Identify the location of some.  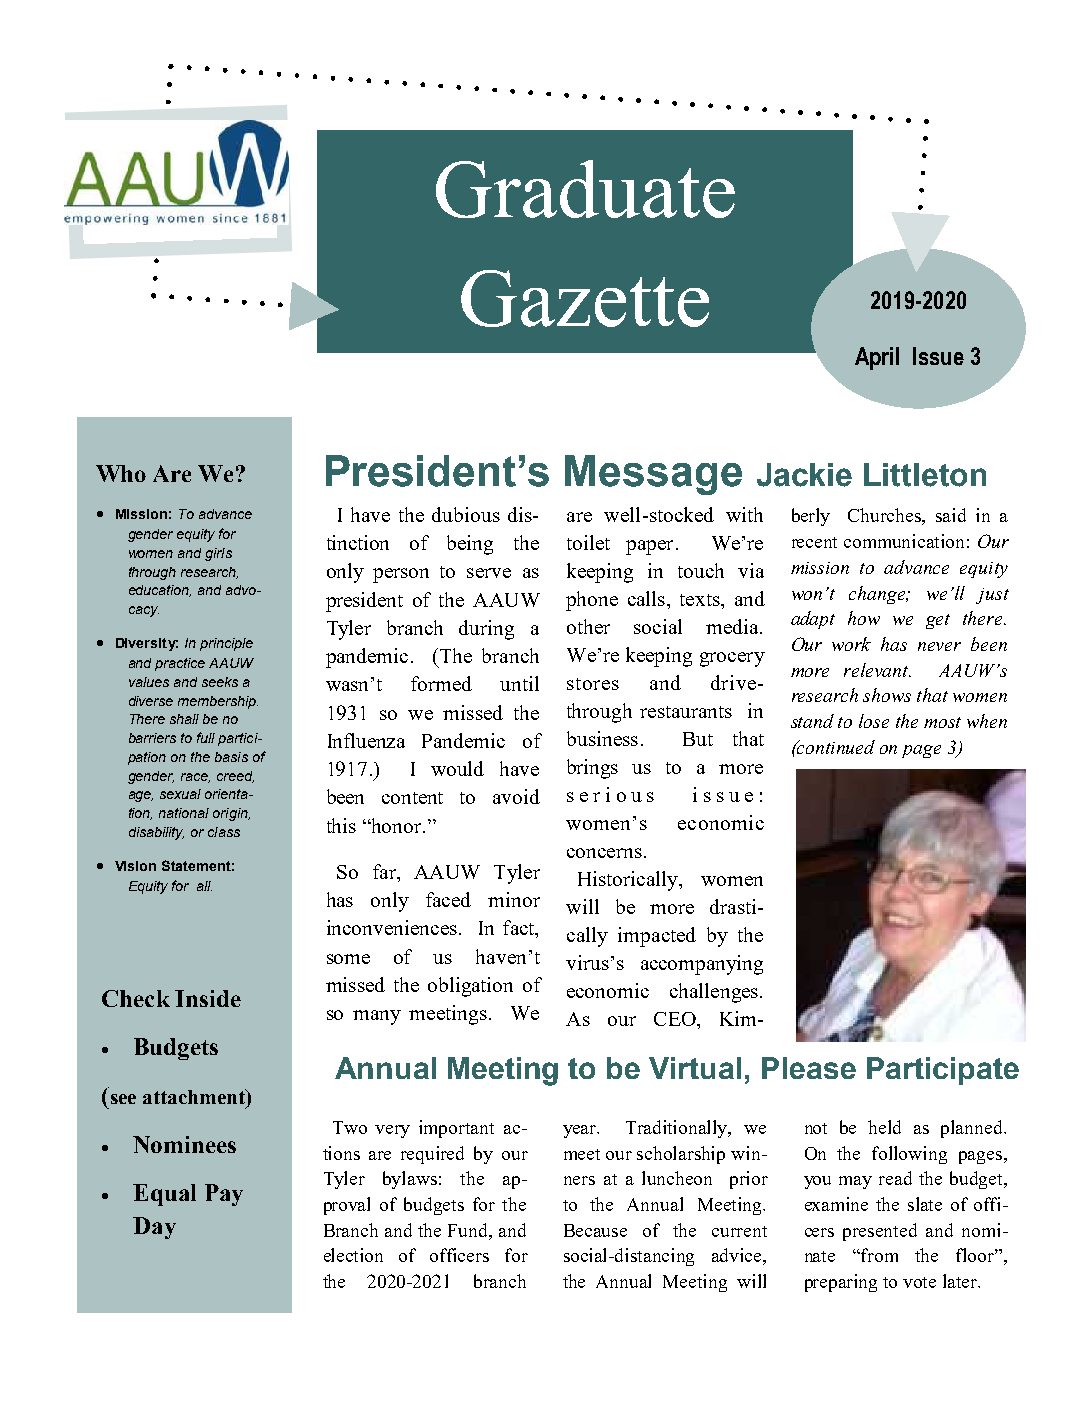
(348, 959).
